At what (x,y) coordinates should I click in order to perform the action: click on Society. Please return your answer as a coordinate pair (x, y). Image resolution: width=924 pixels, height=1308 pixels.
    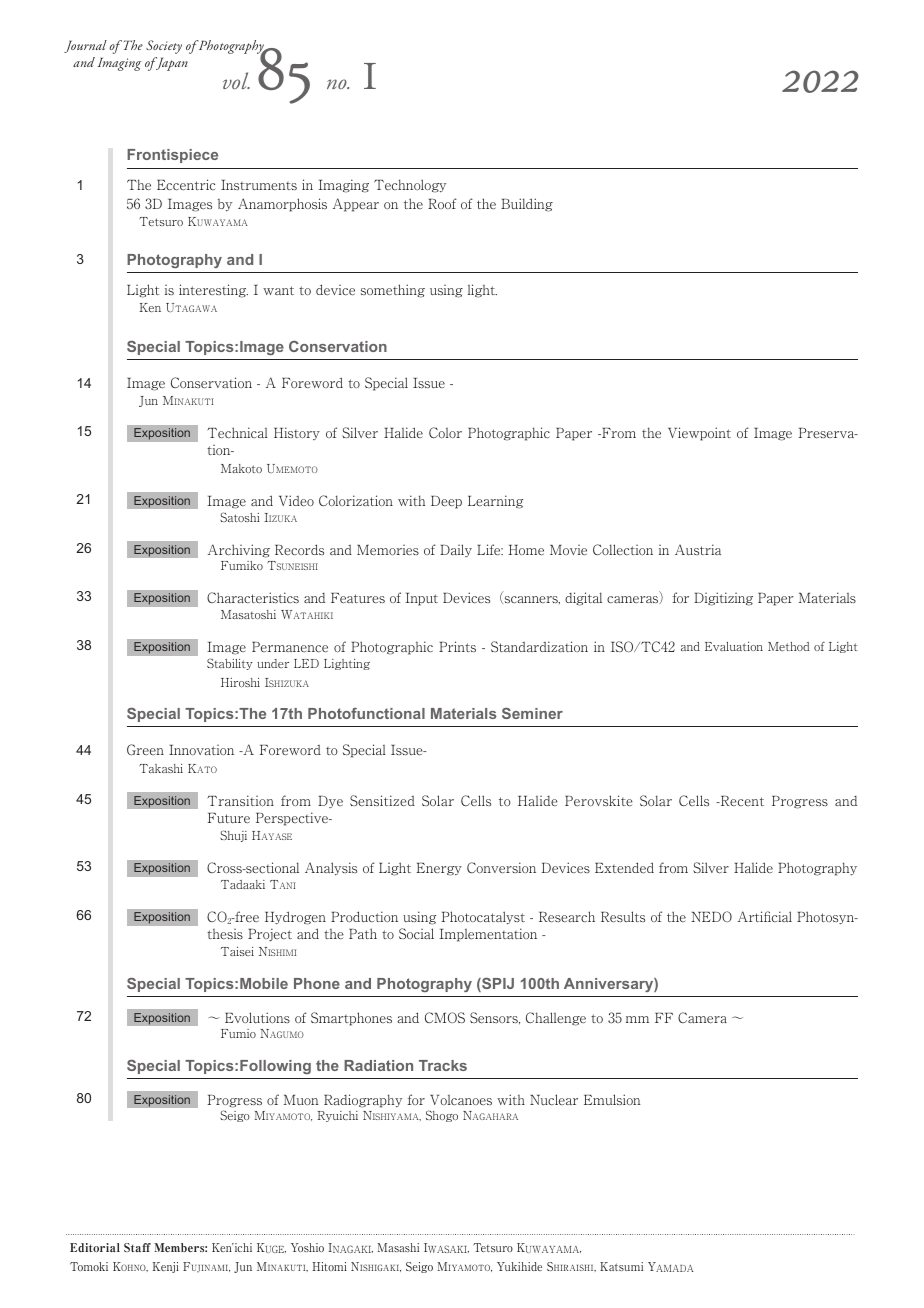
    Looking at the image, I should click on (164, 47).
